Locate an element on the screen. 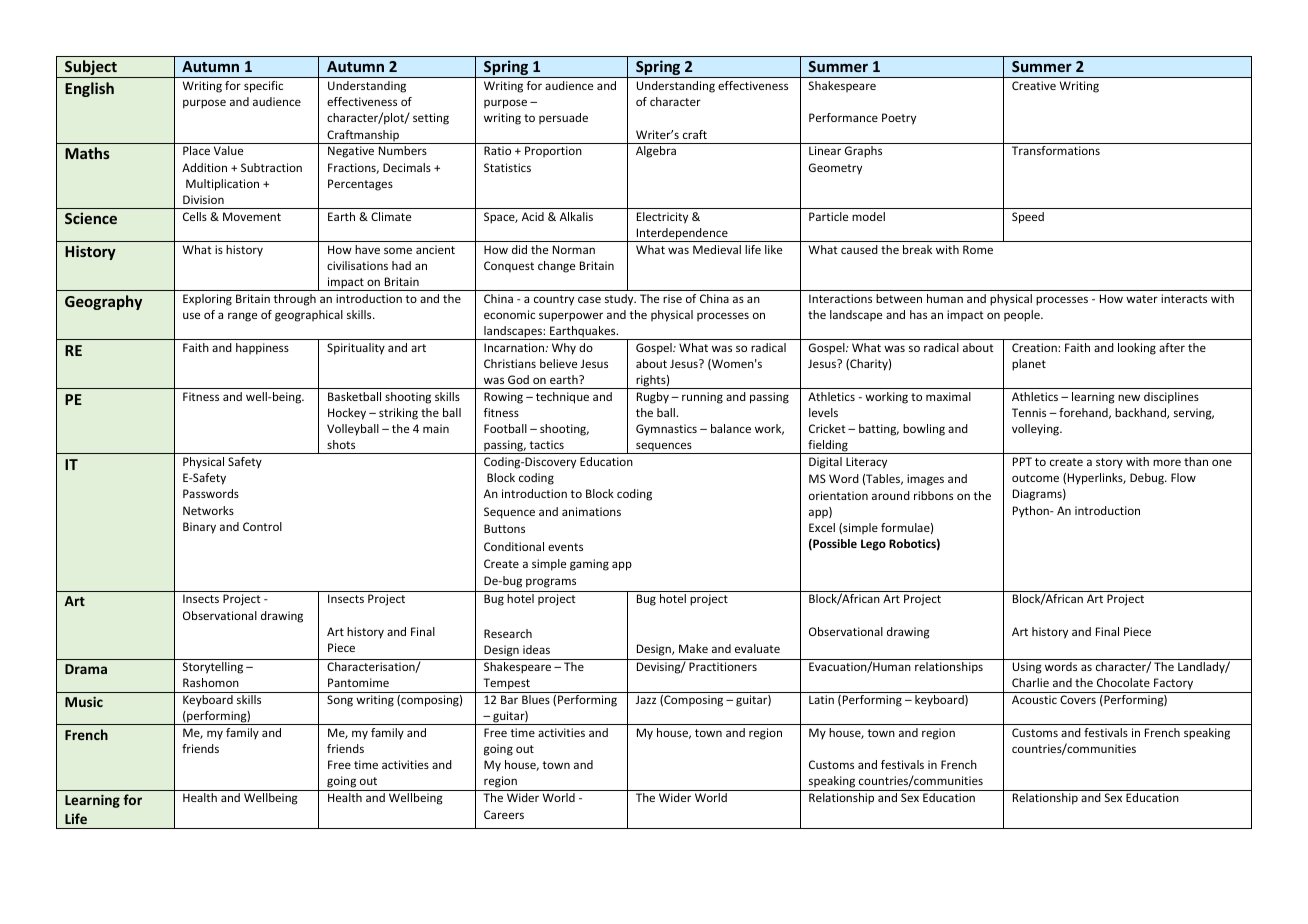  Covers is located at coordinates (1078, 699).
